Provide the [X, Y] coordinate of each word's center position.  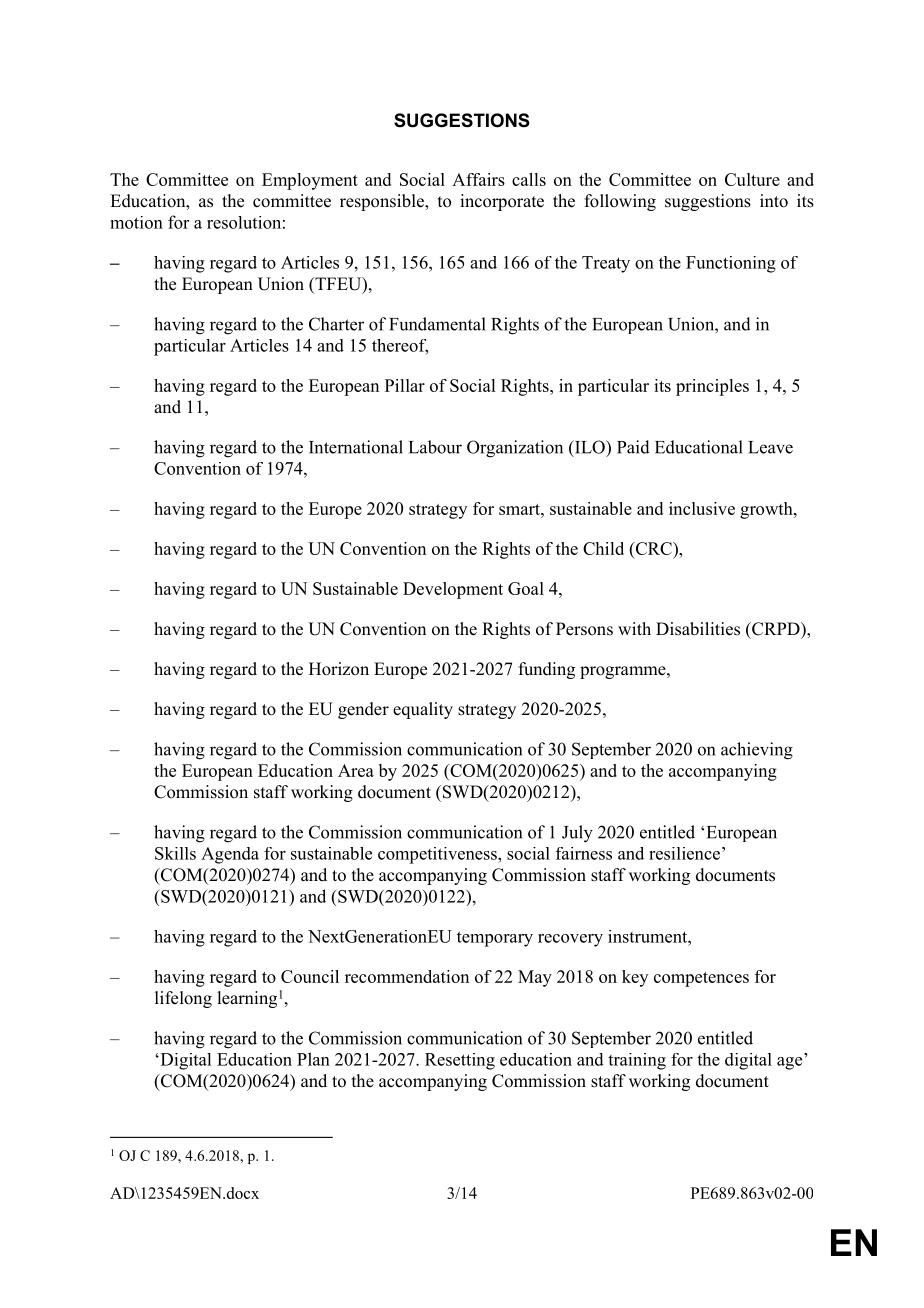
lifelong [183, 999]
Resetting [460, 1061]
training [637, 1061]
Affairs [478, 179]
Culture [752, 179]
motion [136, 222]
